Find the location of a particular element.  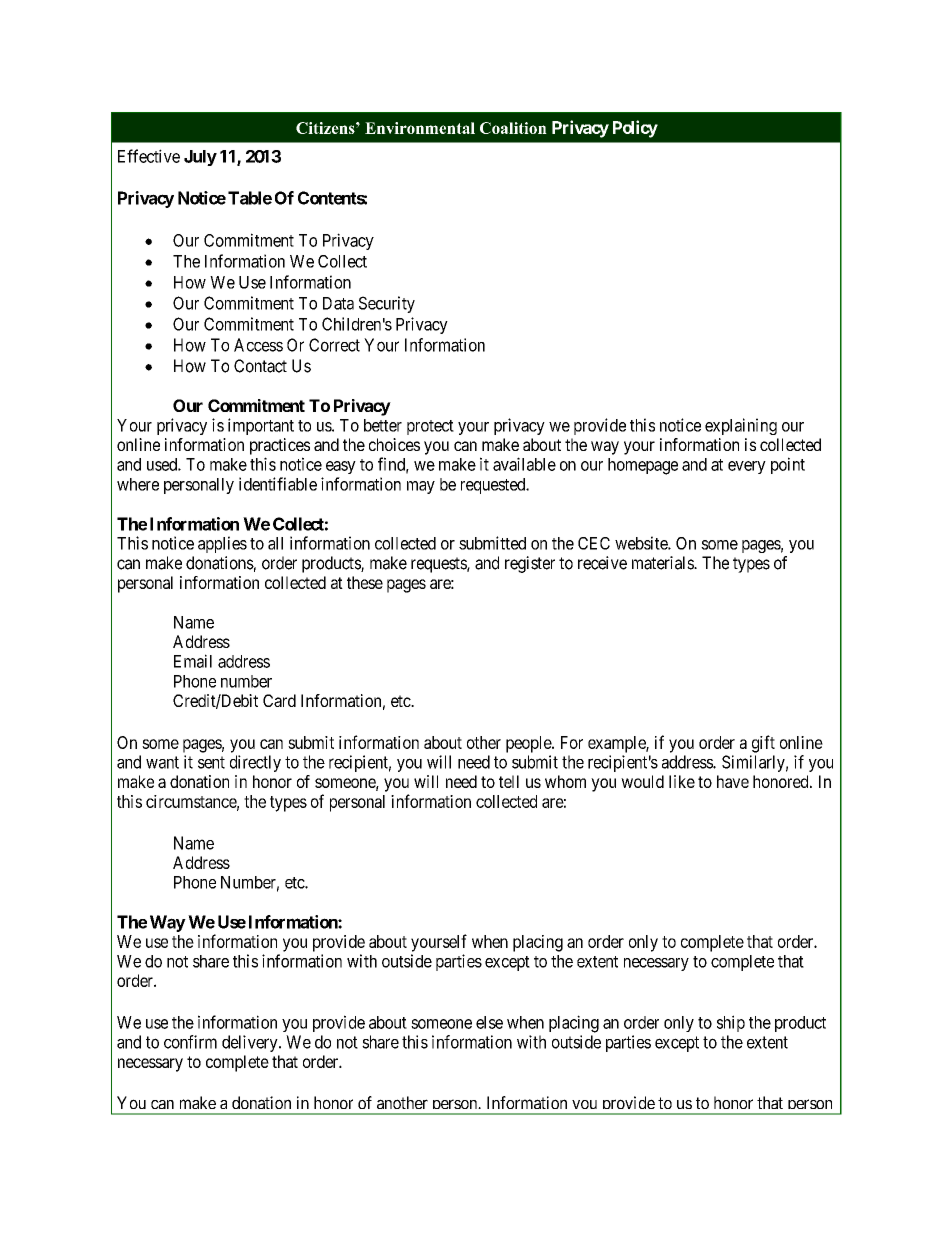

important is located at coordinates (261, 426).
